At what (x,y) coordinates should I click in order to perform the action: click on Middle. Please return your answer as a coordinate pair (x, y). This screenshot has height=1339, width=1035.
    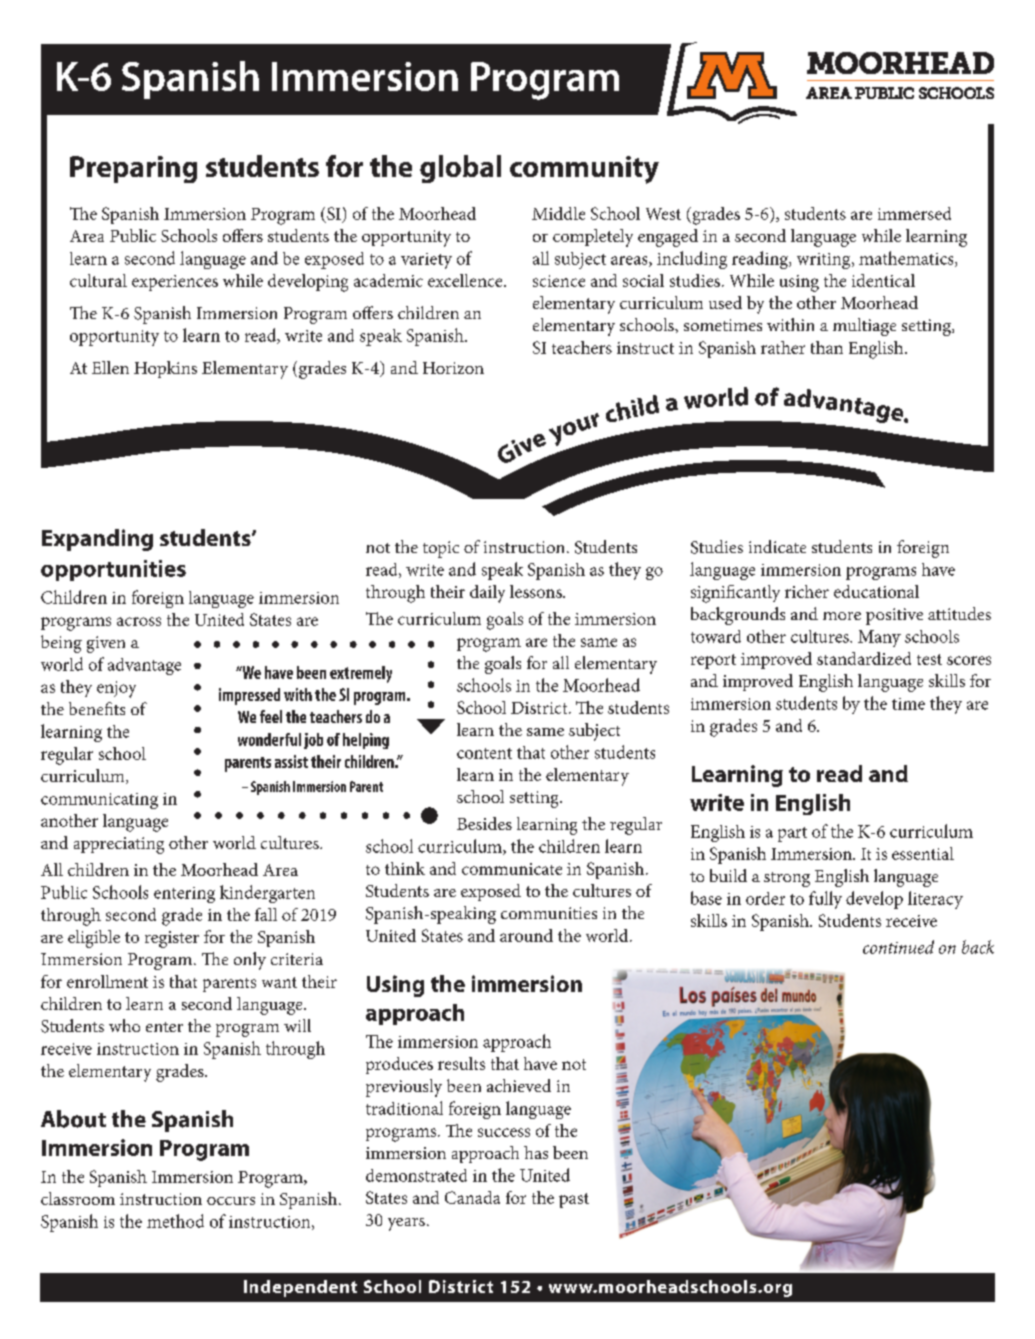
    Looking at the image, I should click on (558, 213).
